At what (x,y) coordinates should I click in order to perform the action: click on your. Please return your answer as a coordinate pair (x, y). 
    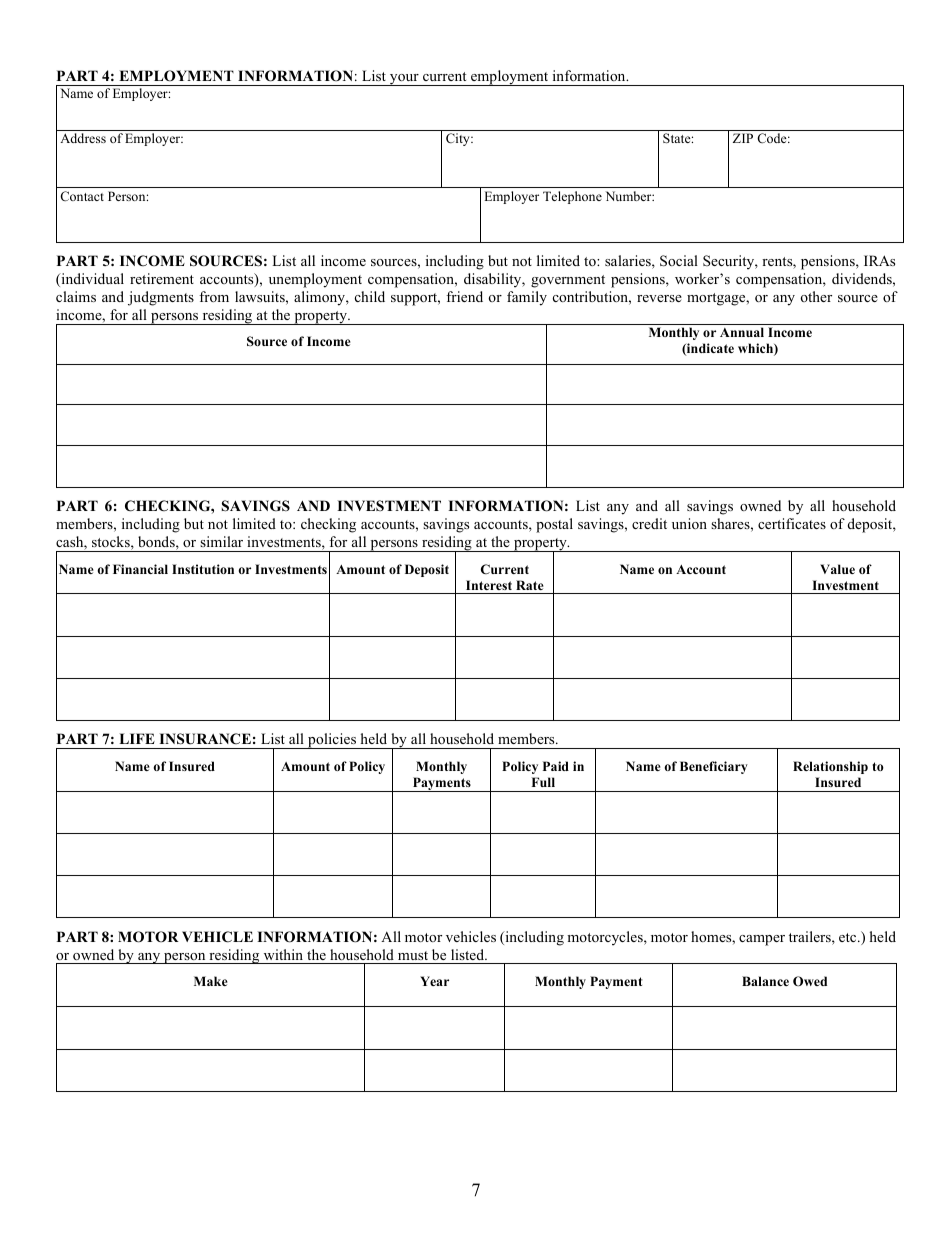
    Looking at the image, I should click on (404, 80).
